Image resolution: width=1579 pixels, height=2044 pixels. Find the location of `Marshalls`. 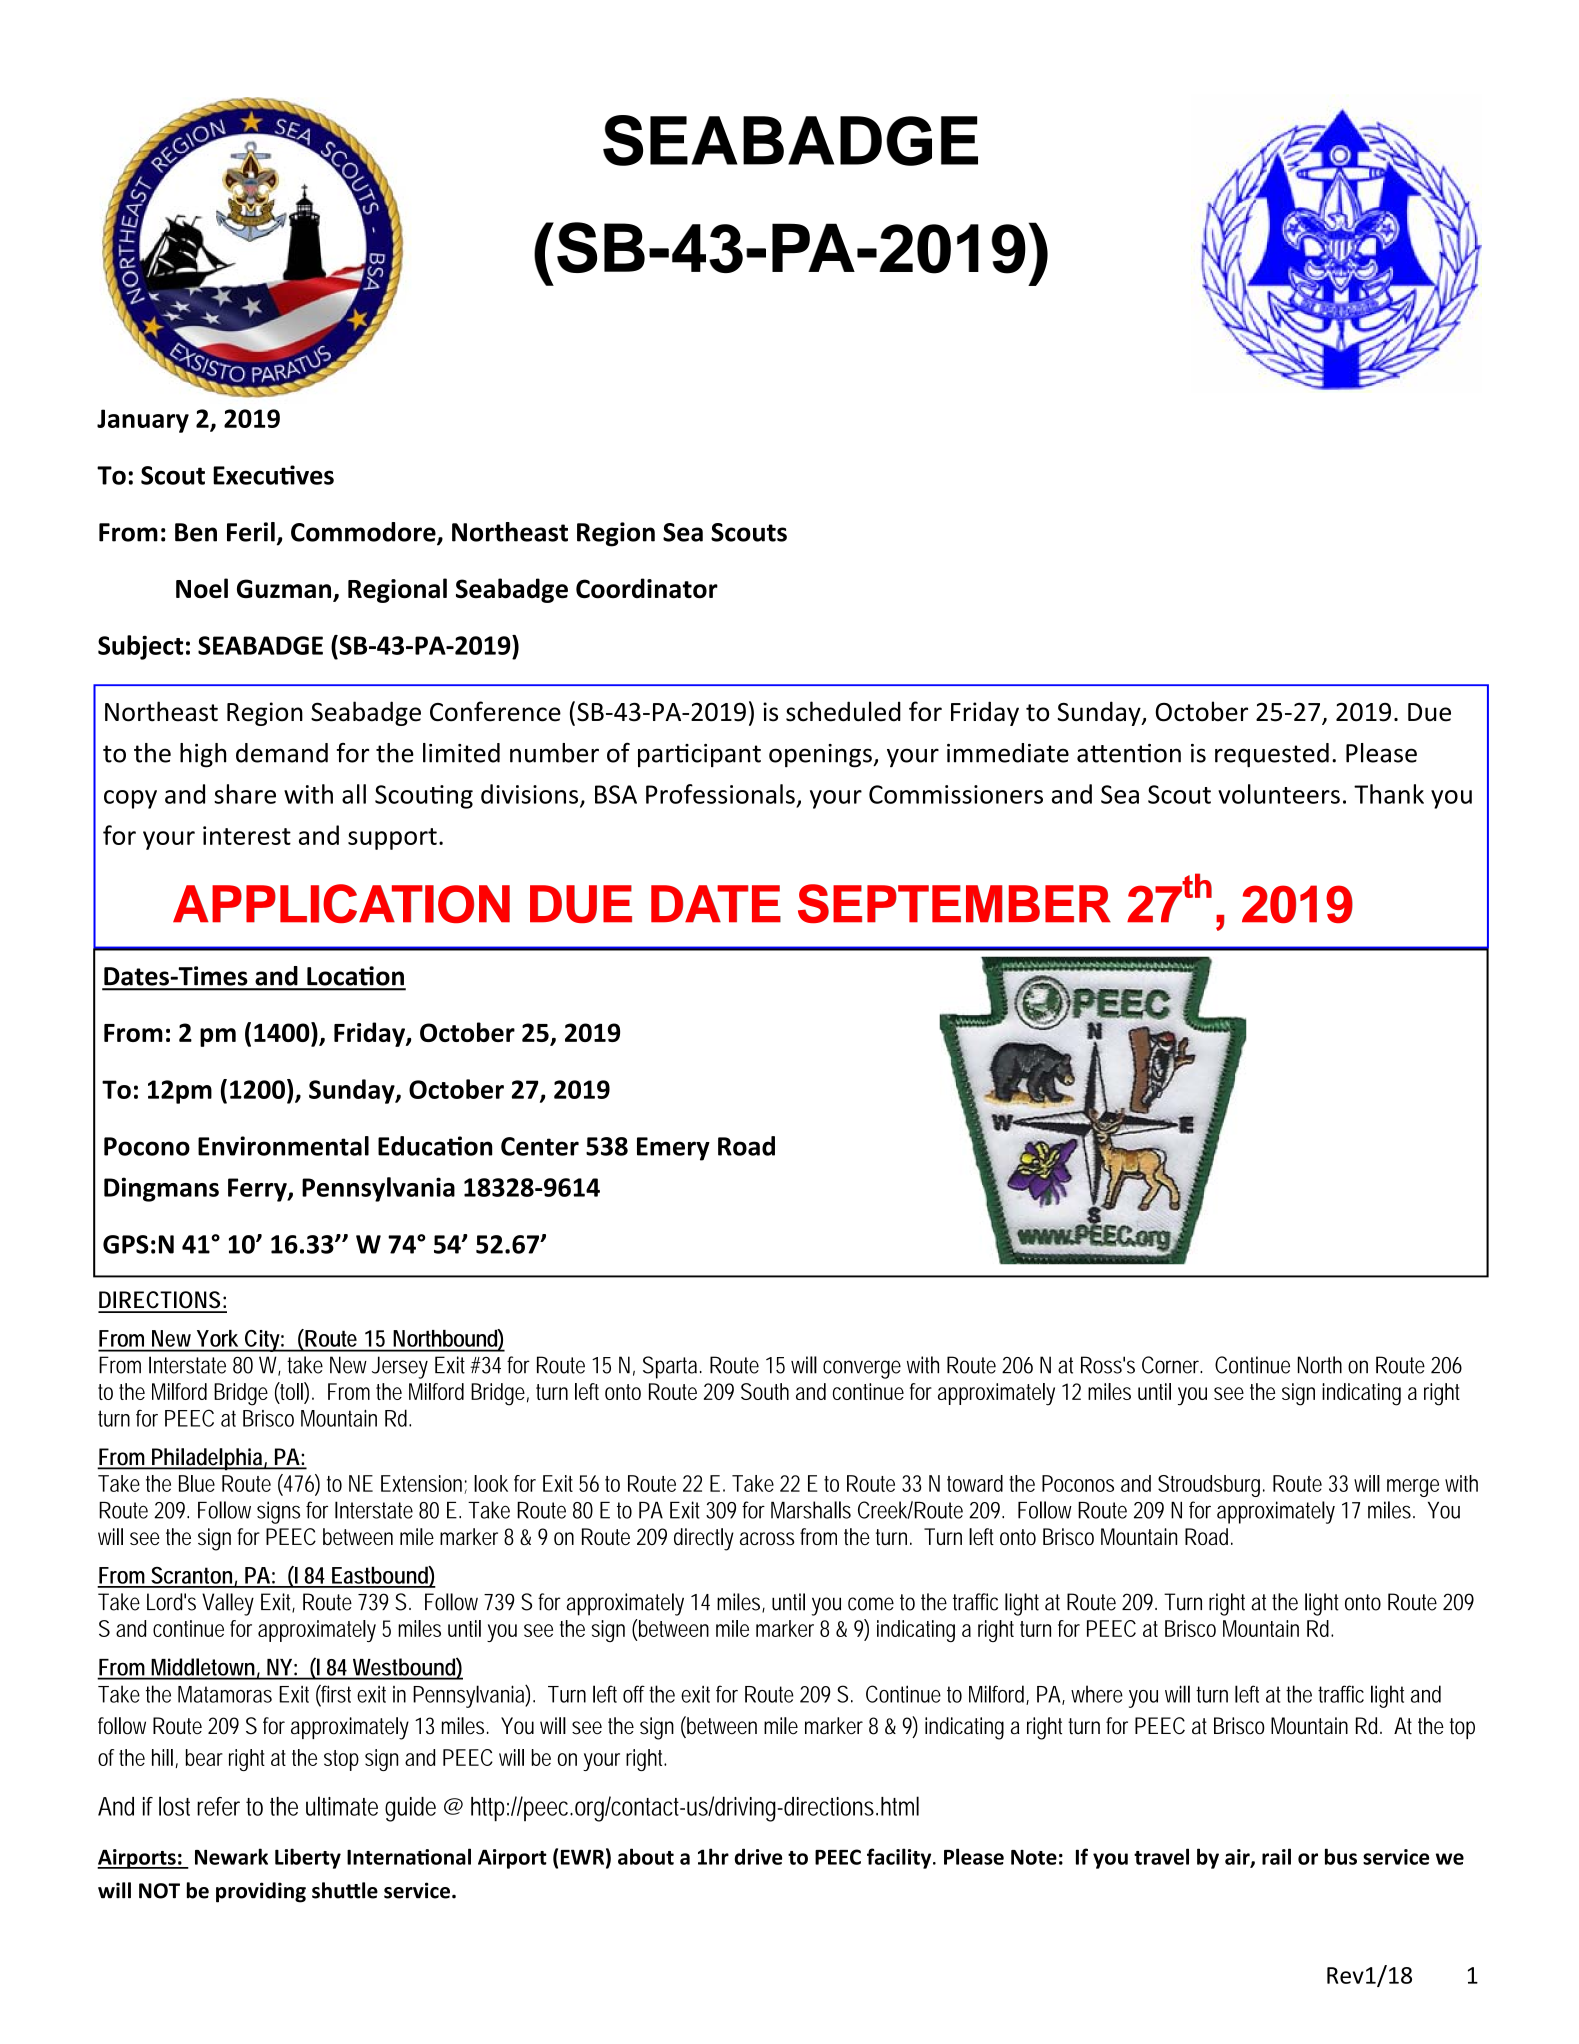

Marshalls is located at coordinates (811, 1510).
